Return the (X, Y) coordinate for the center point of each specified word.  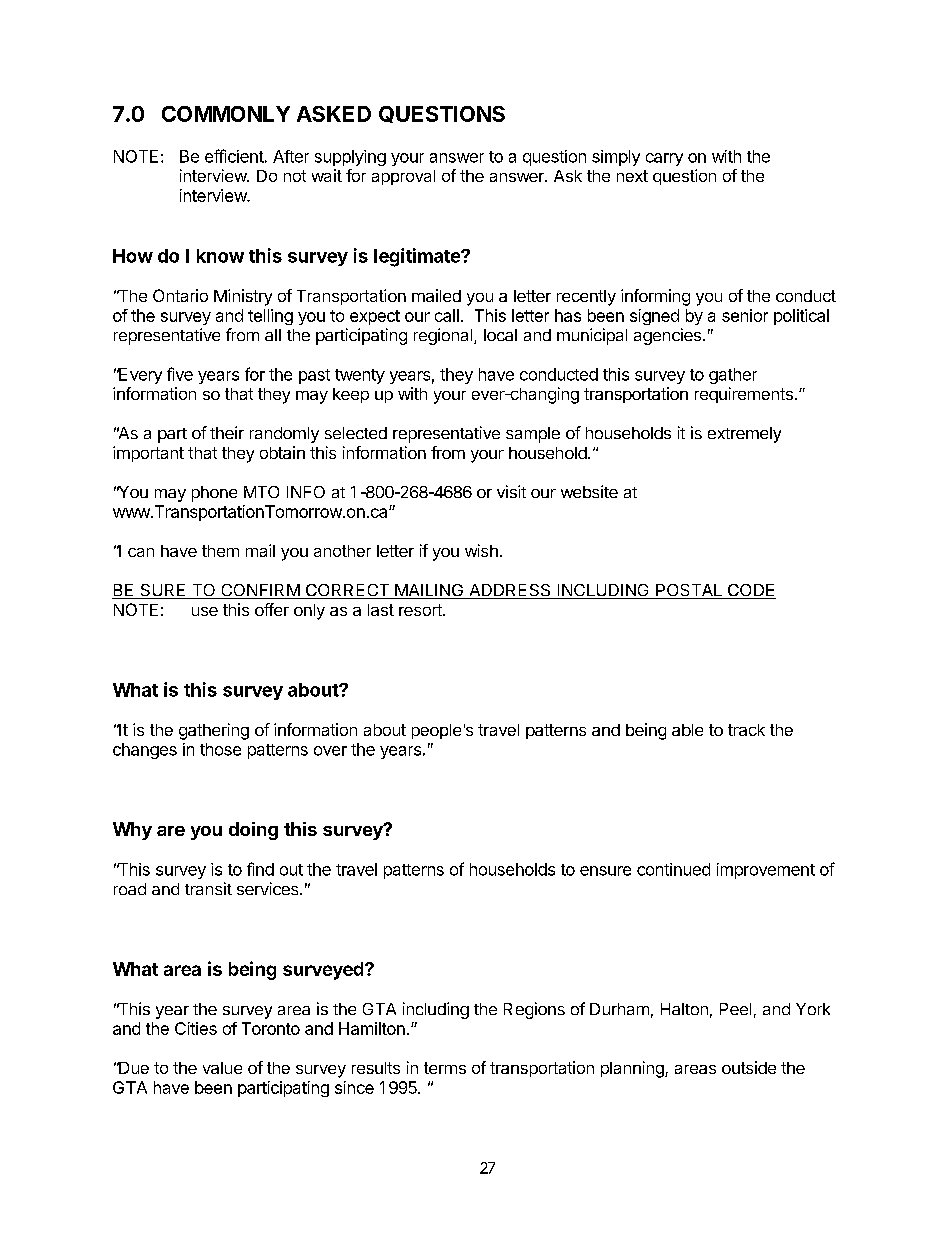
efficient (234, 156)
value (222, 1068)
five (180, 374)
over (330, 751)
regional (443, 336)
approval (403, 177)
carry (664, 159)
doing (253, 831)
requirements (744, 395)
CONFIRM (260, 591)
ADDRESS (510, 591)
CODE (750, 591)
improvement (766, 871)
